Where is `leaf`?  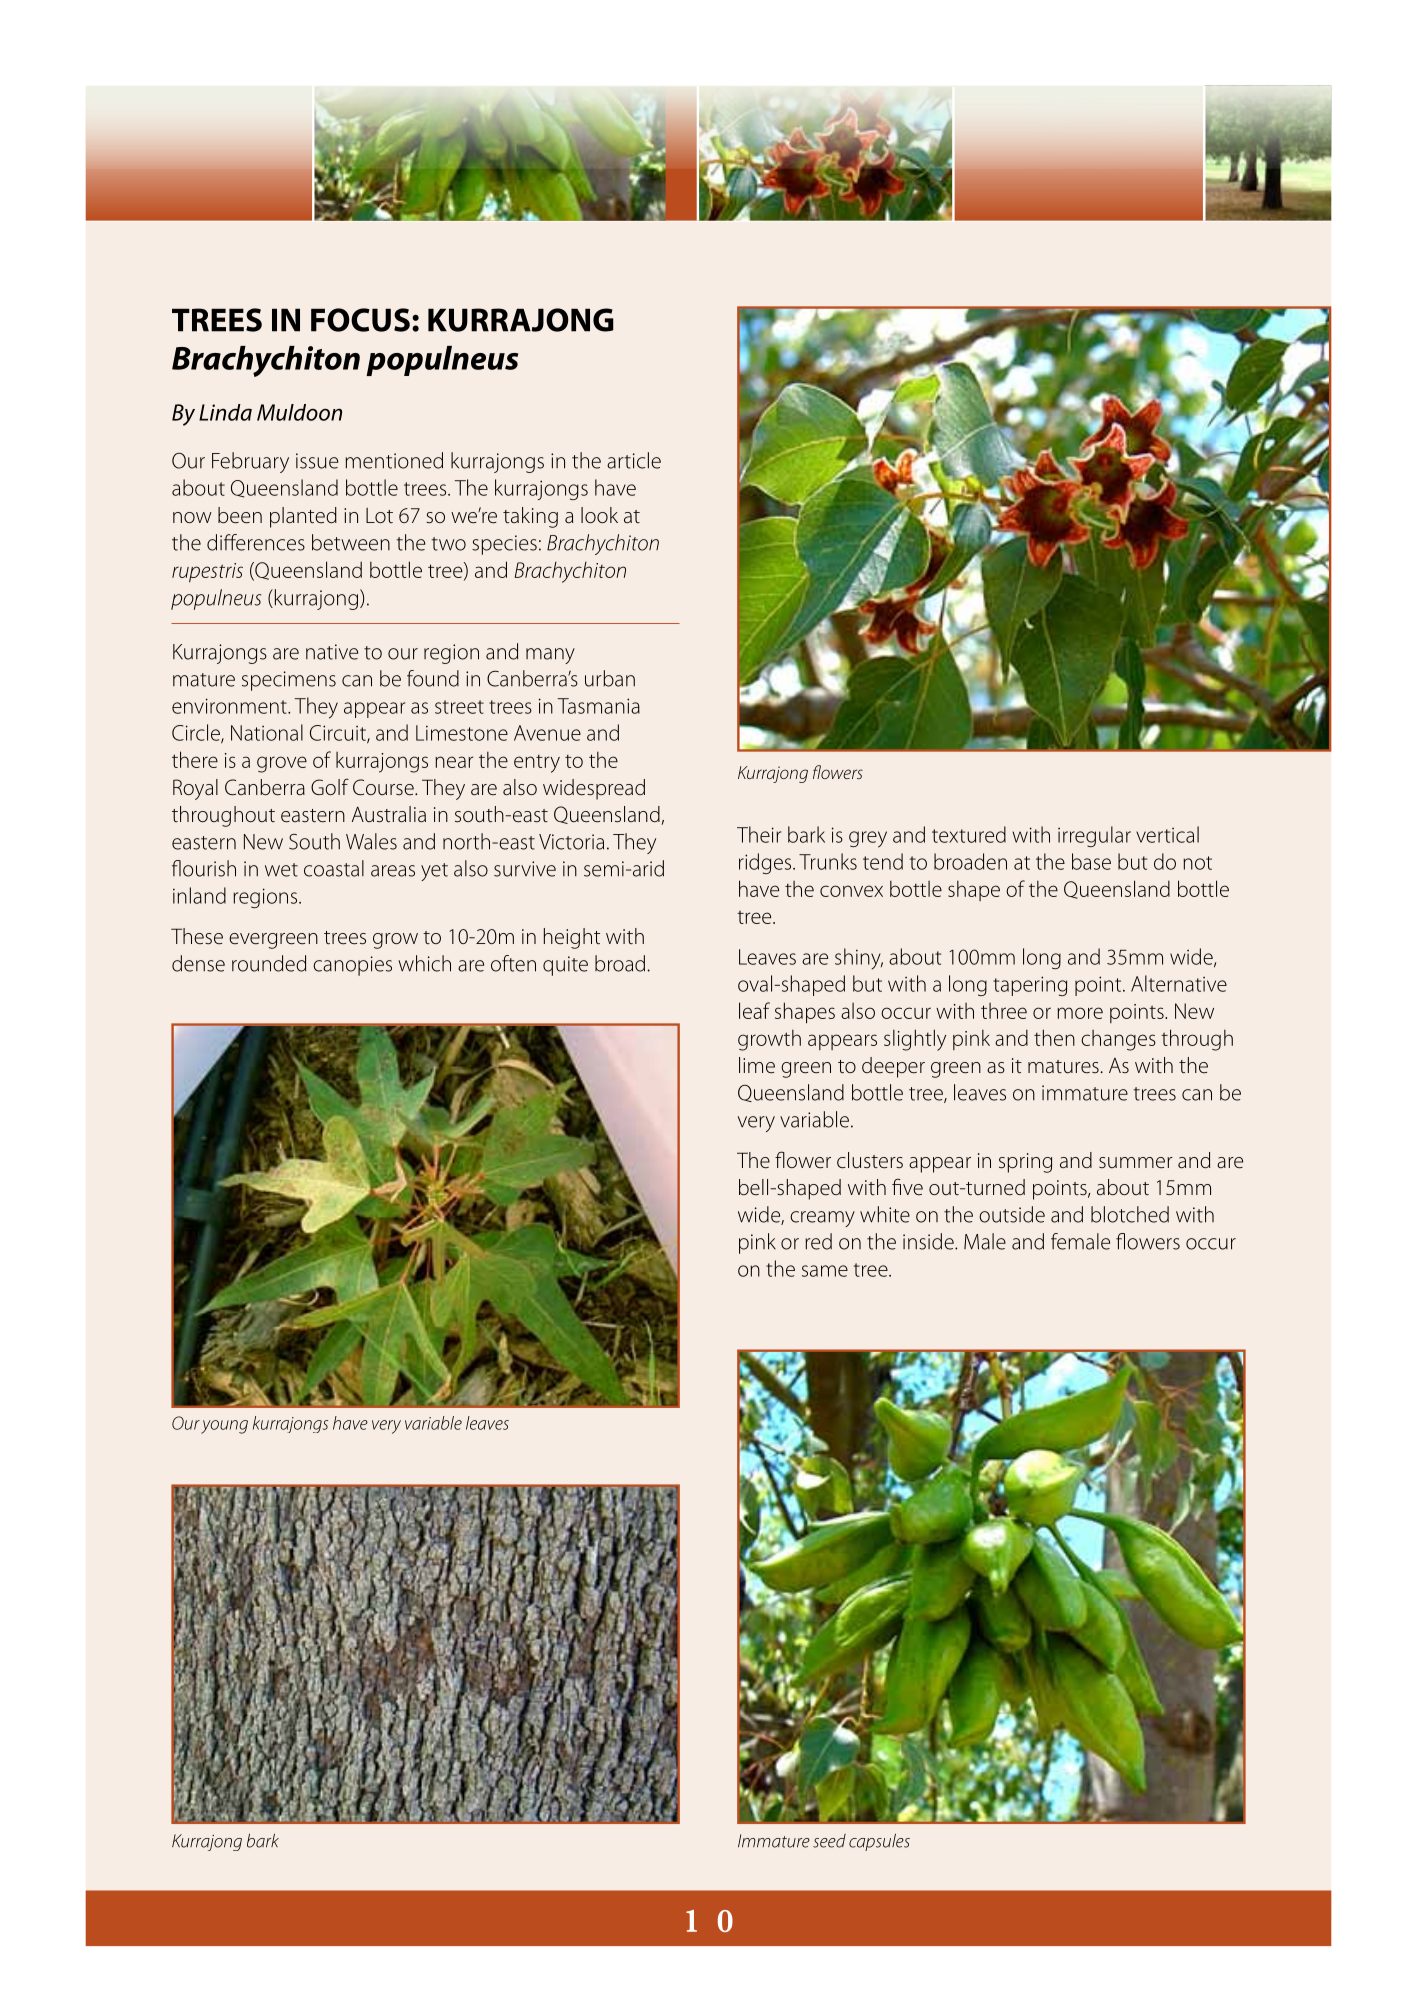
leaf is located at coordinates (754, 1010).
